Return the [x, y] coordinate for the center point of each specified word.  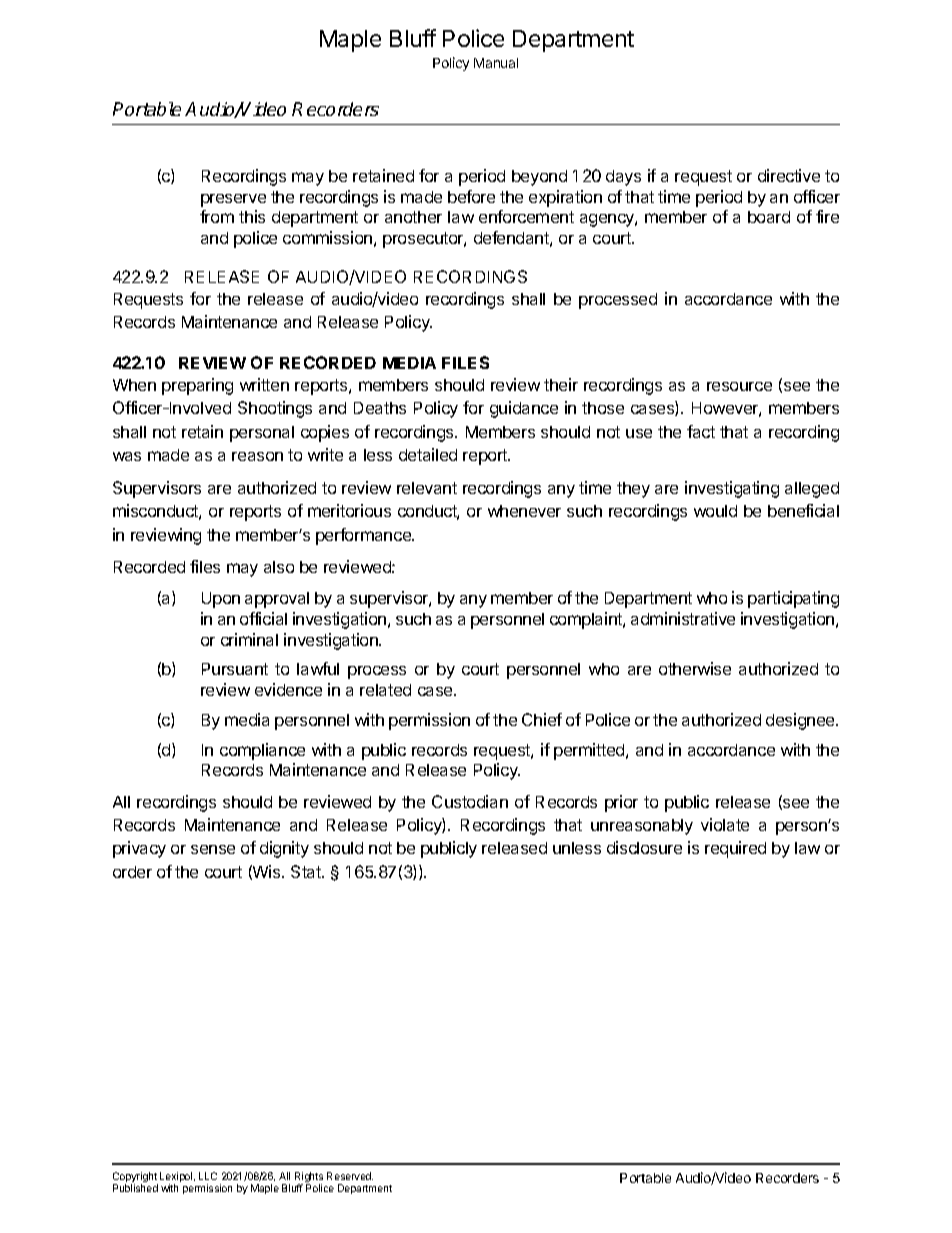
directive [789, 175]
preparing [197, 386]
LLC [208, 1176]
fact [701, 431]
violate [725, 824]
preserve [233, 200]
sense [213, 849]
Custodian [470, 801]
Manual [496, 63]
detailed [428, 454]
